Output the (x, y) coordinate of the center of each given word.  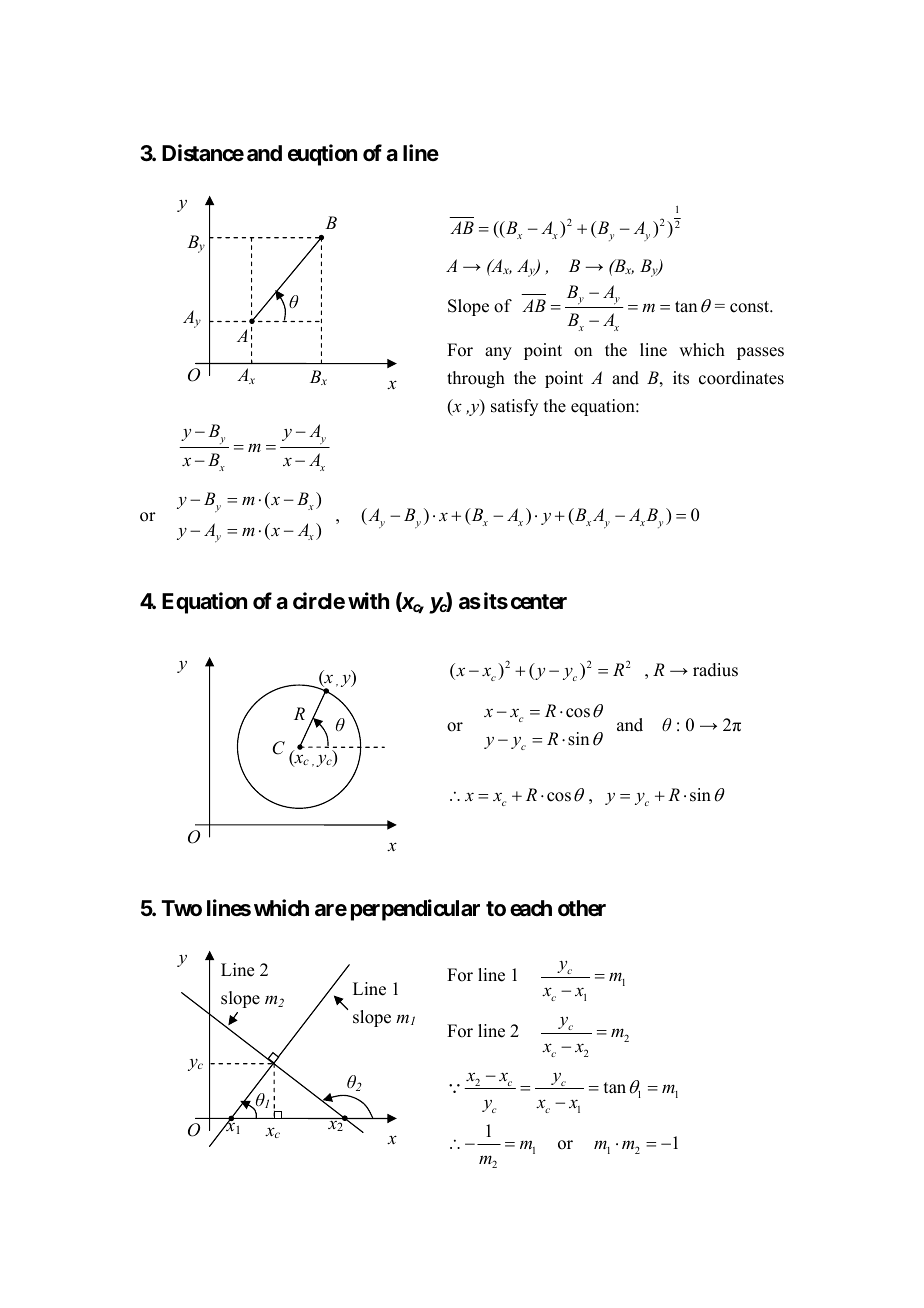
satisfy (514, 407)
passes (760, 353)
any (498, 353)
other (582, 908)
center (539, 602)
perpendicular (415, 910)
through (476, 379)
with (368, 600)
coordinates (741, 378)
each (531, 908)
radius (715, 670)
